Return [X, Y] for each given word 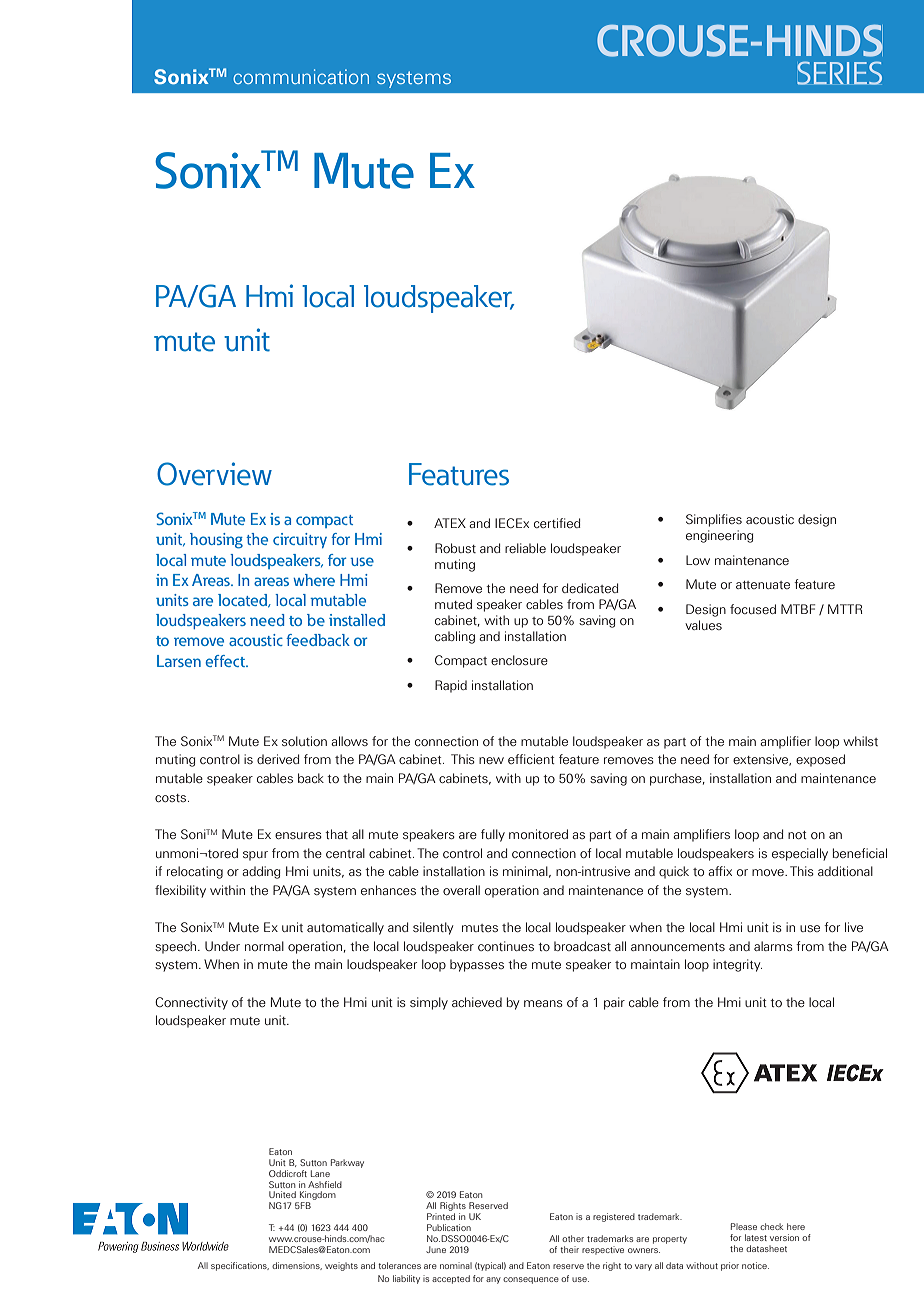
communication [301, 76]
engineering [719, 536]
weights [341, 1266]
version [784, 1237]
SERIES [839, 73]
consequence [531, 1280]
